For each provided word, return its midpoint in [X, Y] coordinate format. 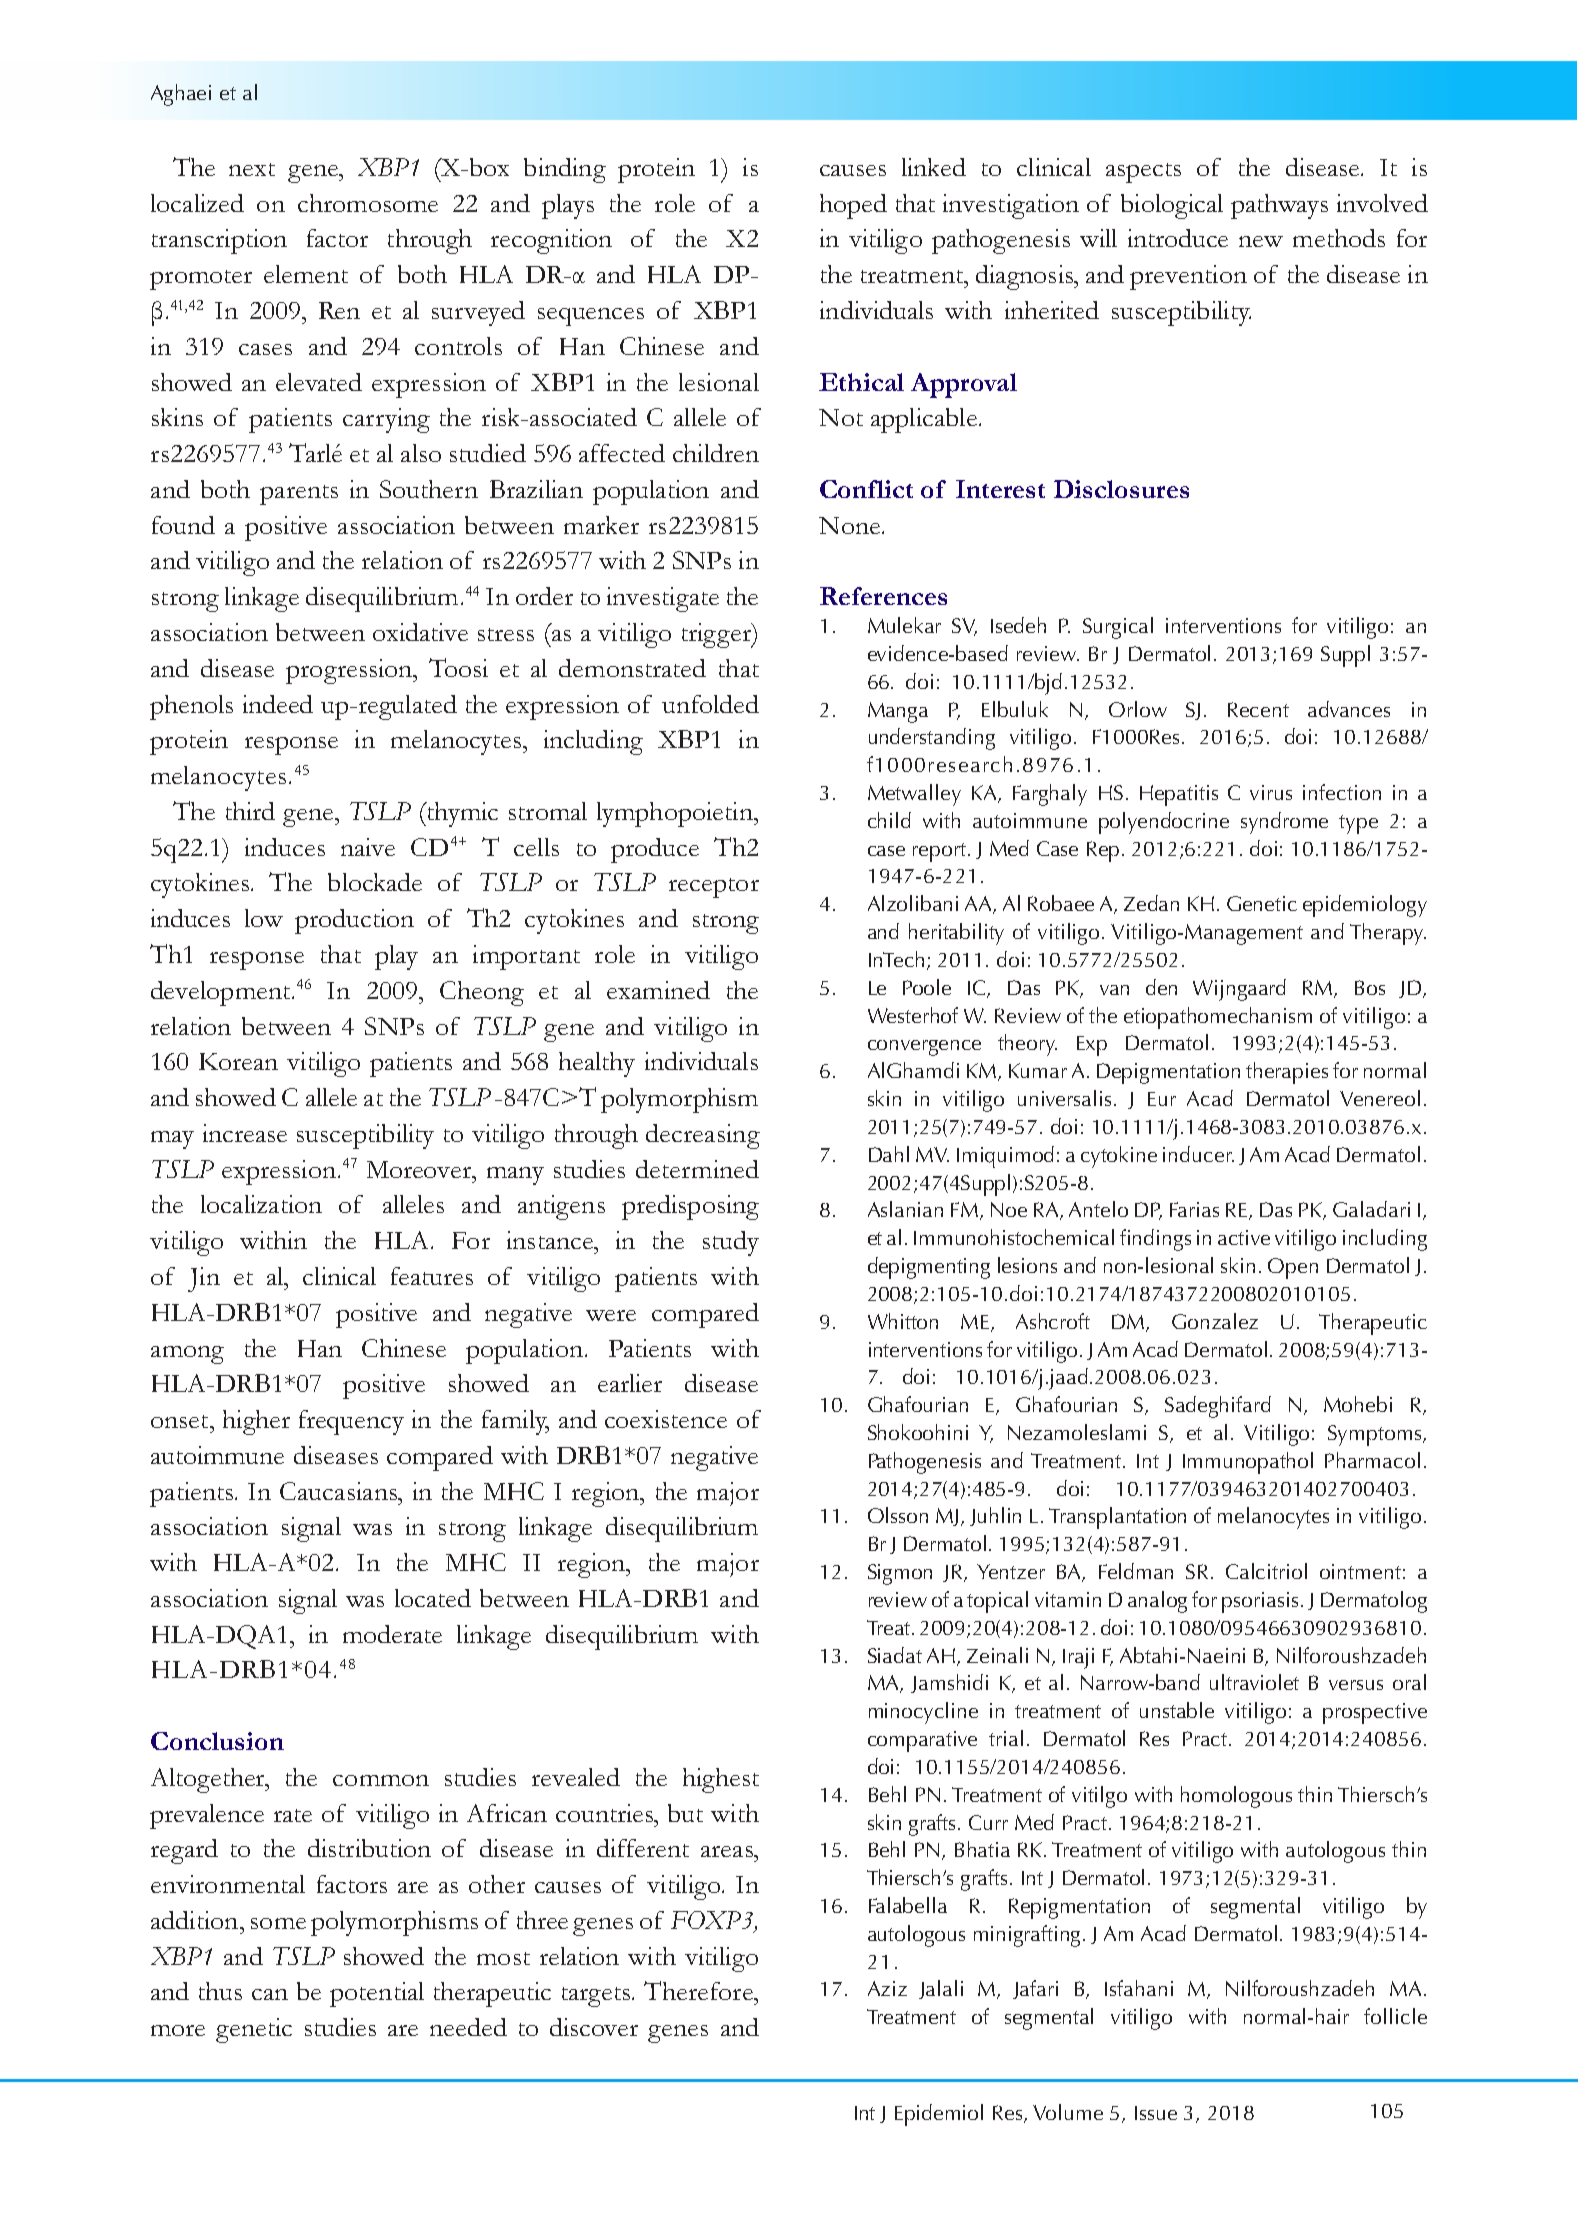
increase [245, 1133]
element [306, 274]
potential [377, 1994]
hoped [853, 206]
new [1261, 241]
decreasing [703, 1136]
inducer [1198, 1154]
